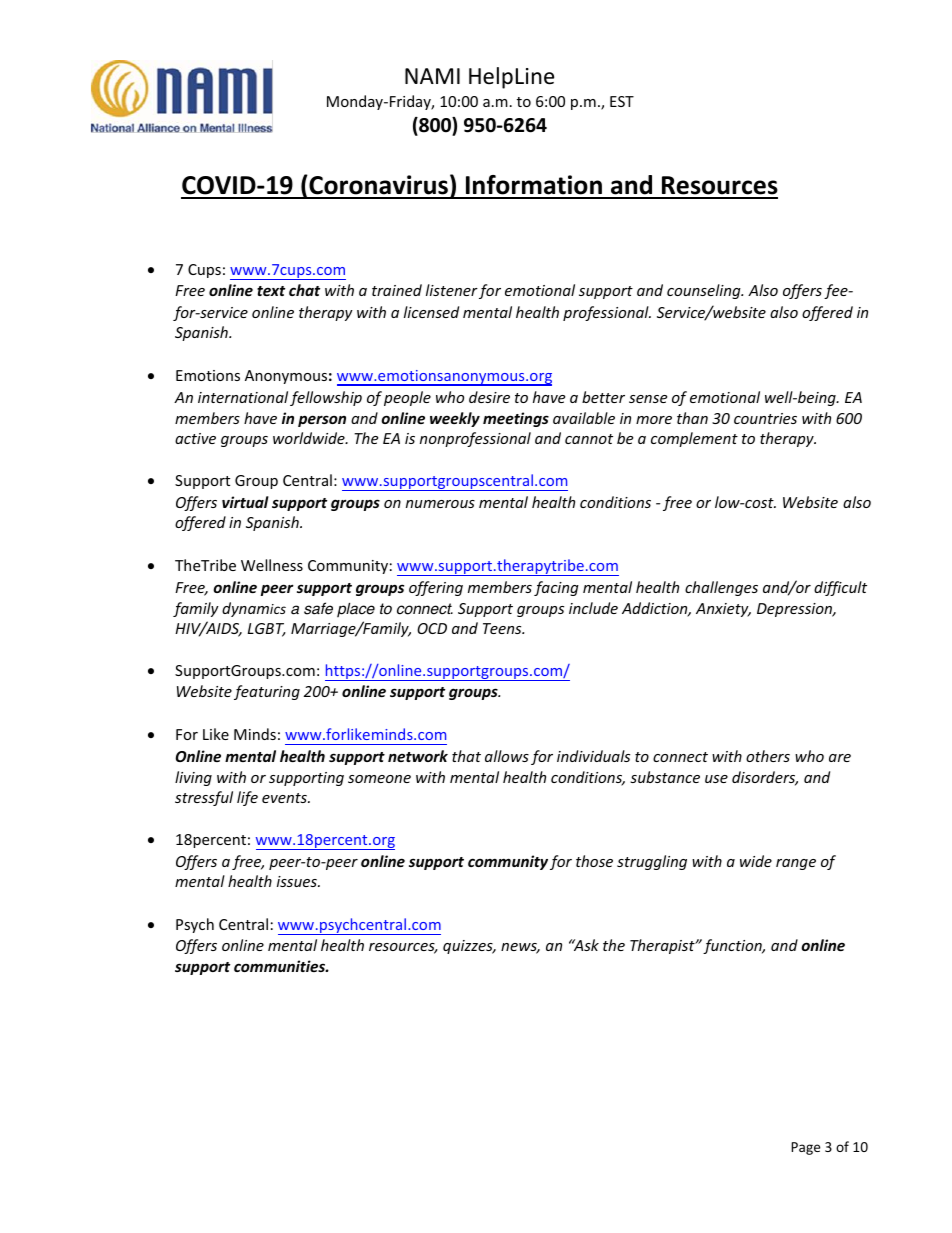  Describe the element at coordinates (271, 291) in the screenshot. I see `text` at that location.
